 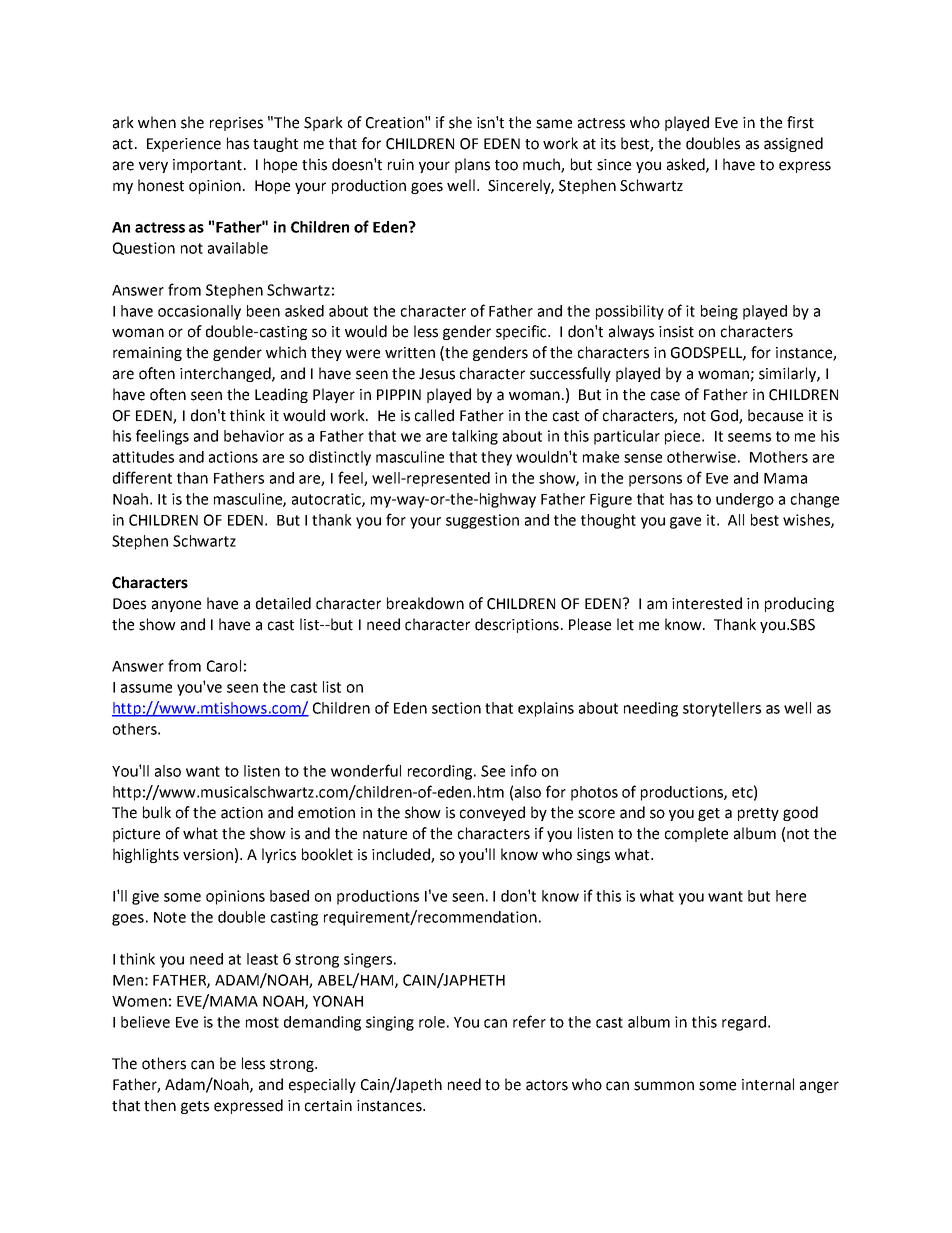 I want to click on talking, so click(x=475, y=437).
